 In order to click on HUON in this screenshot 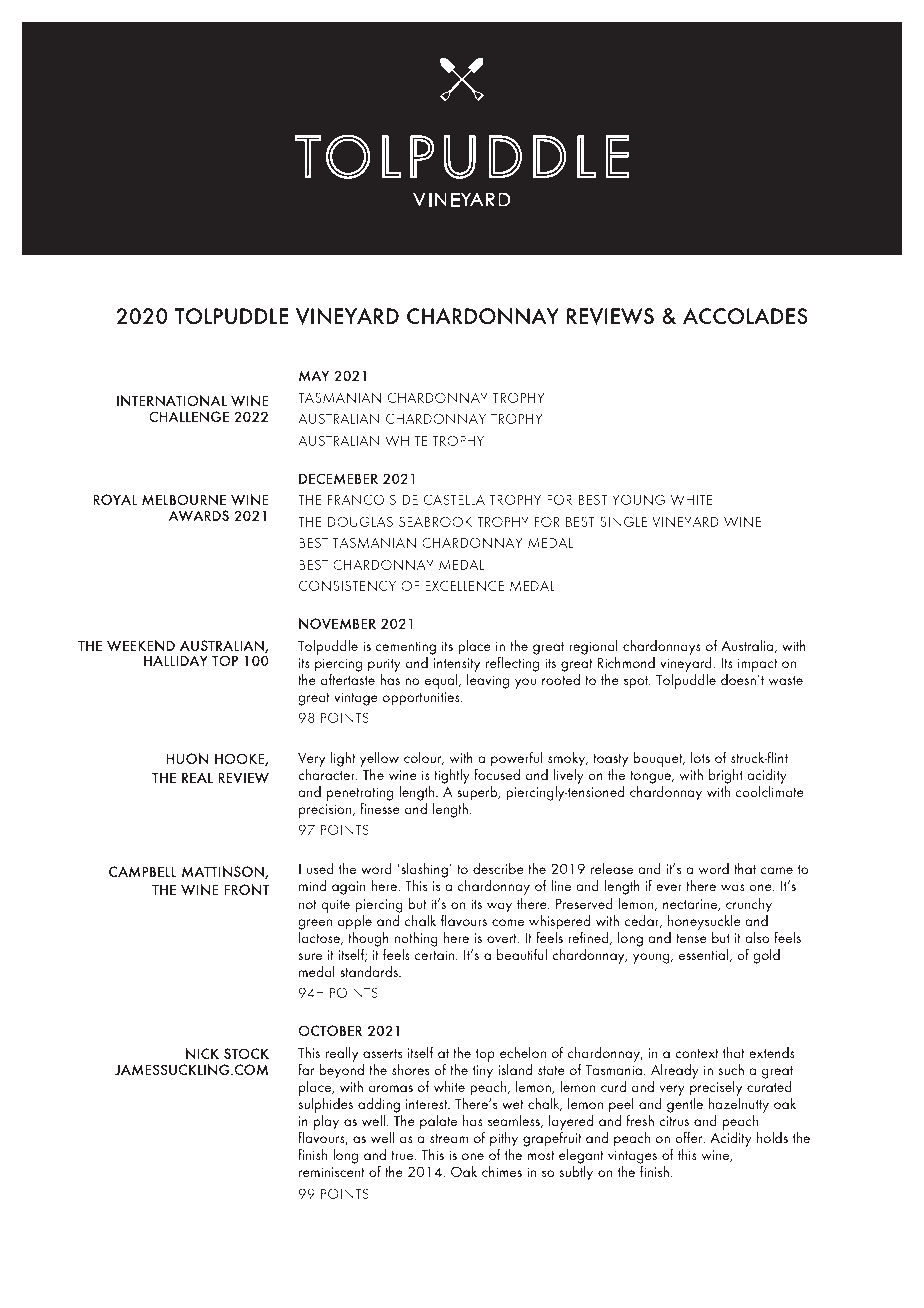, I will do `click(187, 758)`.
